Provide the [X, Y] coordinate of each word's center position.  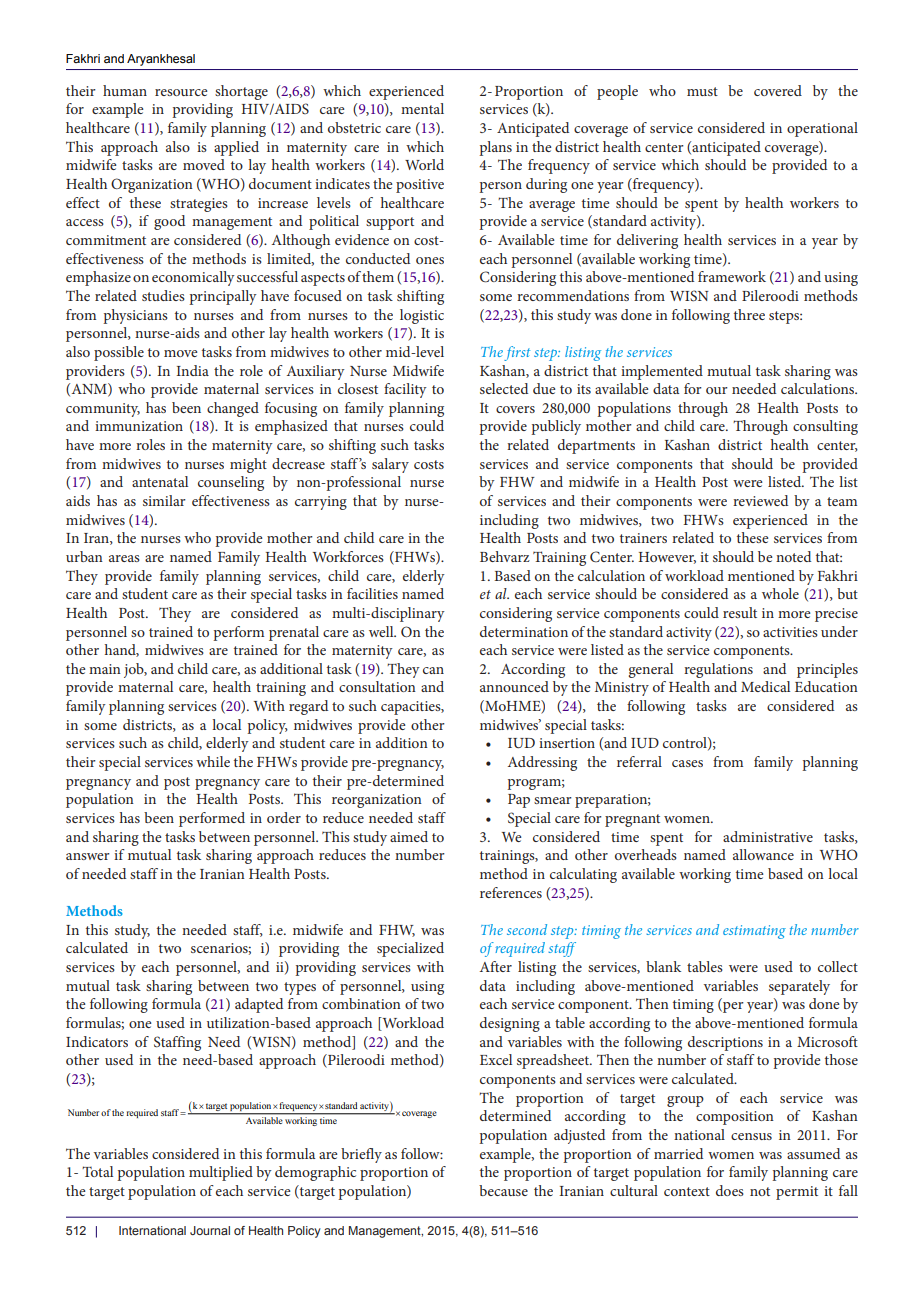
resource [181, 92]
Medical [765, 686]
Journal [210, 1230]
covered [778, 90]
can [433, 670]
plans [495, 148]
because [503, 1190]
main [105, 669]
